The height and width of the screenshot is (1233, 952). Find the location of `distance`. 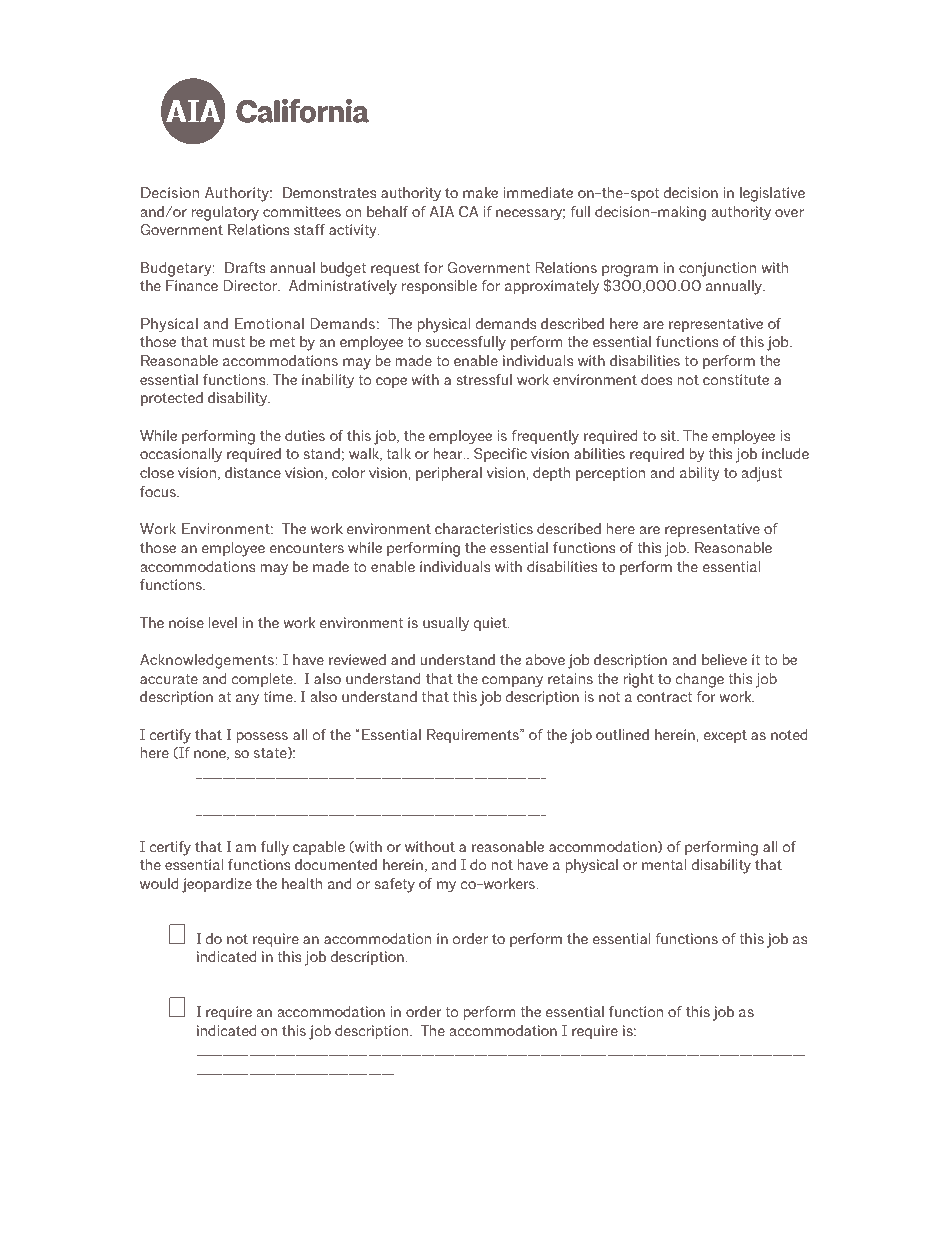

distance is located at coordinates (253, 472).
